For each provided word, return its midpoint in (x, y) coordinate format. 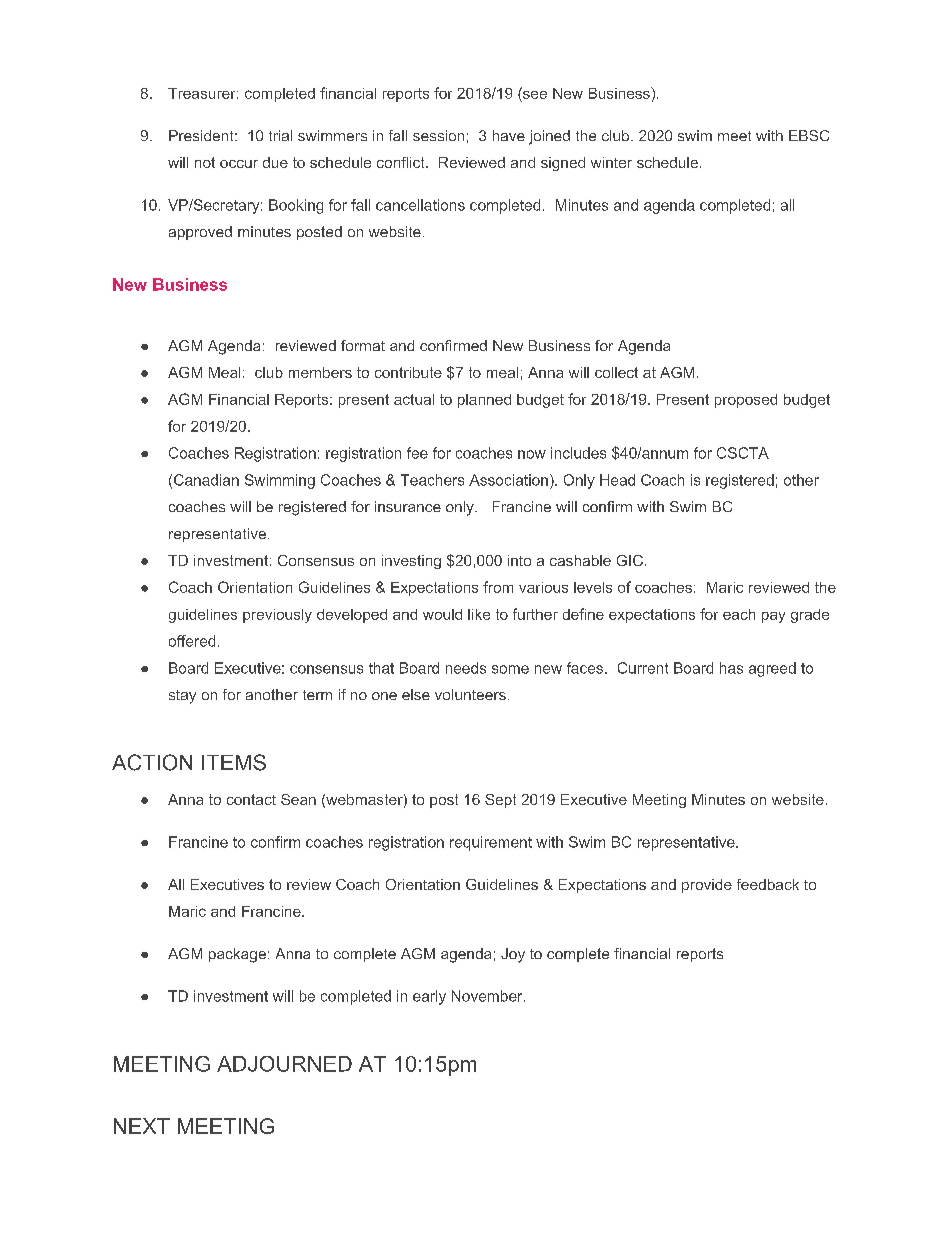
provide (707, 886)
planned (484, 401)
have (509, 135)
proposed (746, 401)
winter (611, 162)
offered (192, 641)
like (479, 614)
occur (239, 164)
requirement (491, 843)
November (488, 996)
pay (773, 617)
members (320, 372)
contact (251, 799)
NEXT (142, 1126)
